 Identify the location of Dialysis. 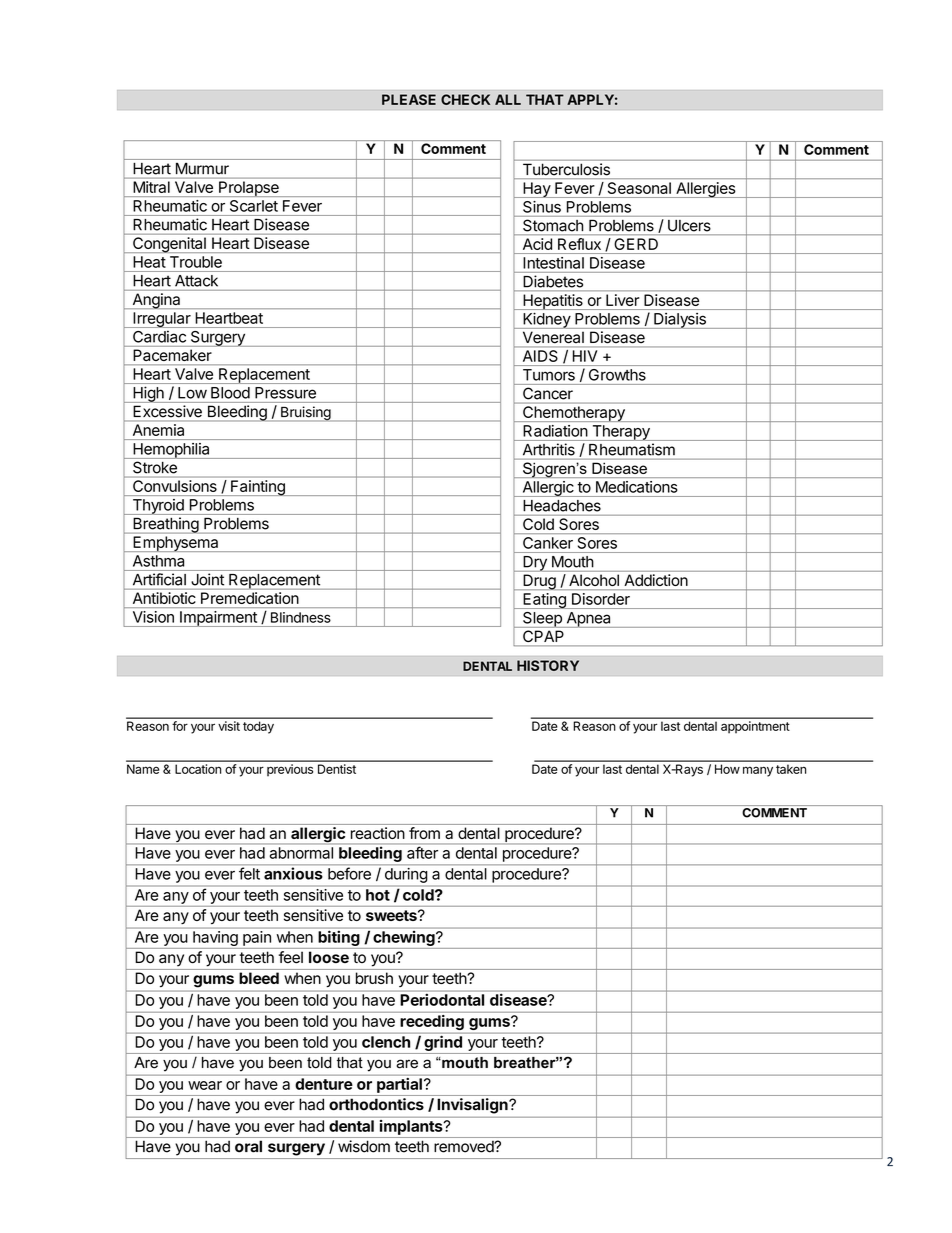
(680, 321).
